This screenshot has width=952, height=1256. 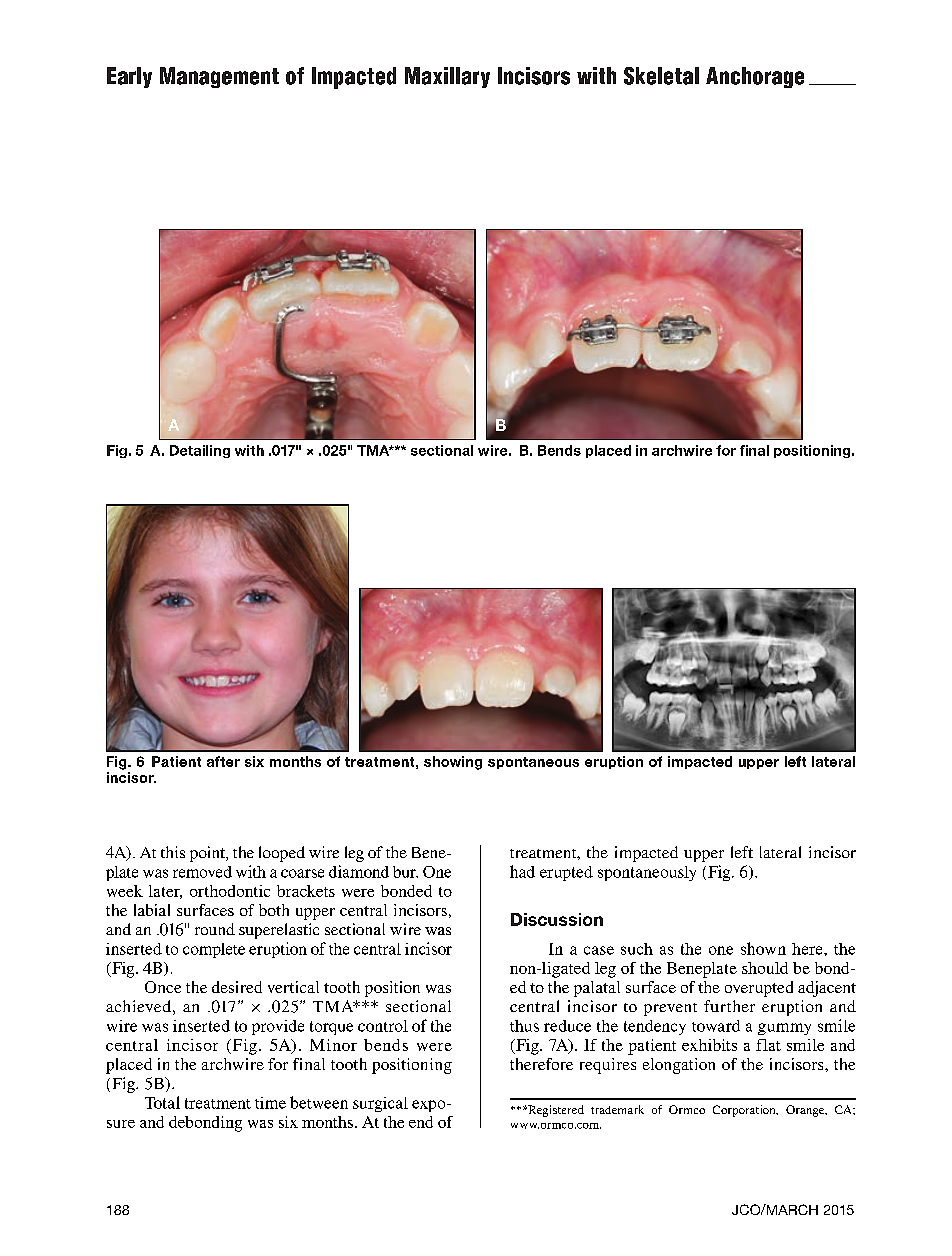 I want to click on showing, so click(x=453, y=763).
